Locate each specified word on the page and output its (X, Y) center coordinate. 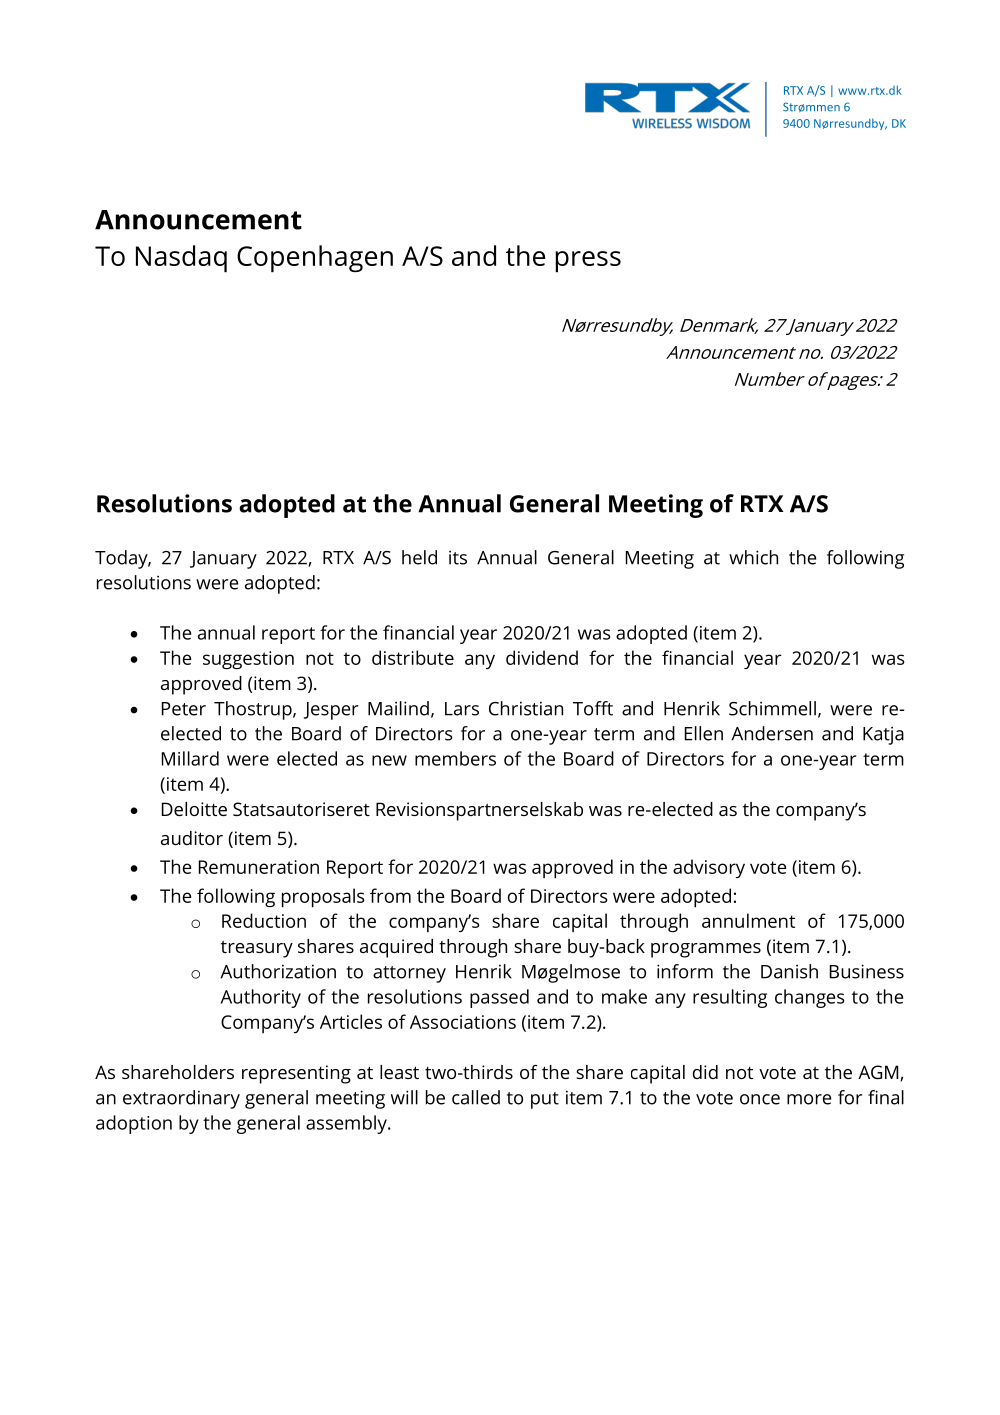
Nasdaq (181, 258)
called (476, 1097)
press (588, 261)
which (753, 557)
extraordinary (181, 1099)
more (809, 1099)
